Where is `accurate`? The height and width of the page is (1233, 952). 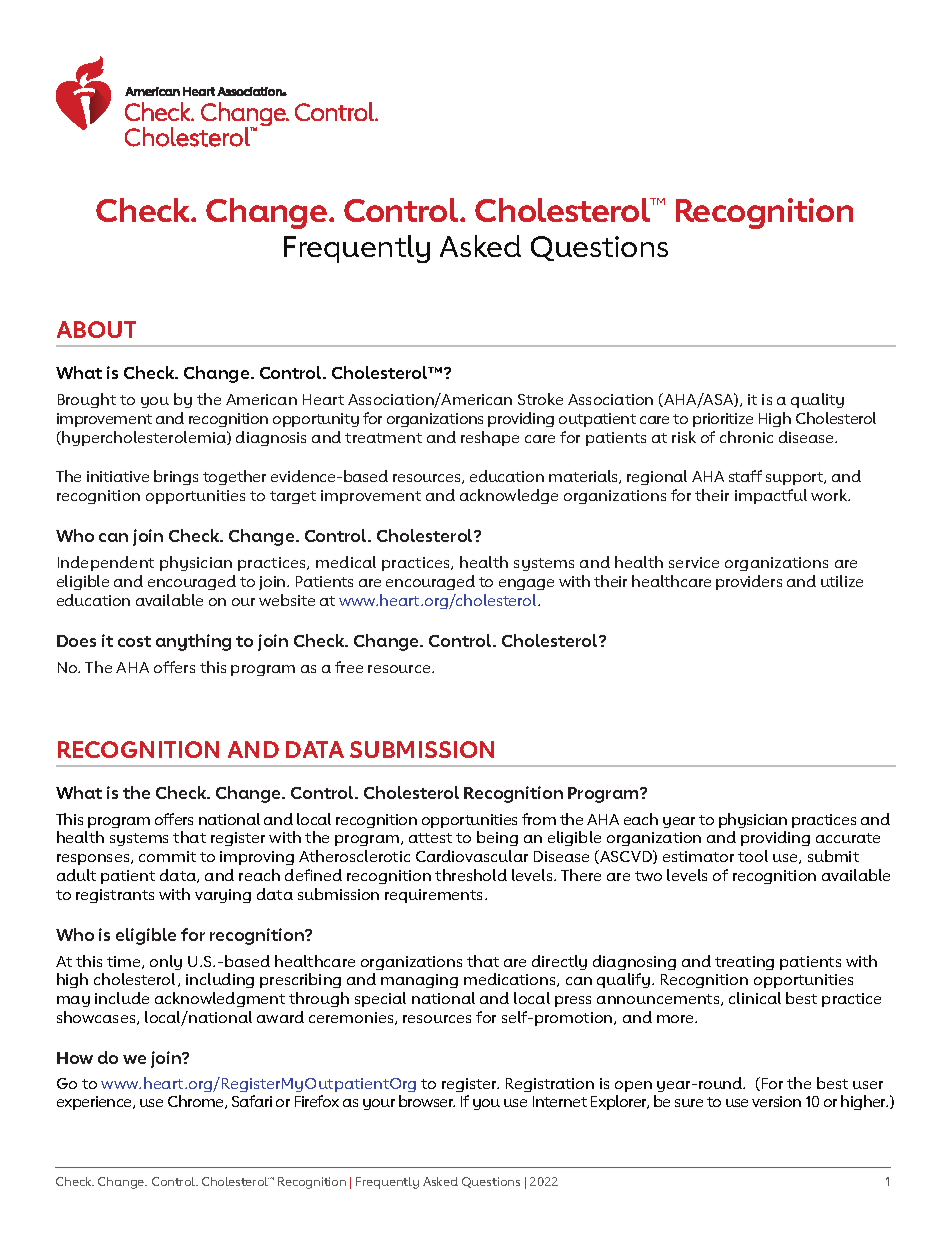
accurate is located at coordinates (848, 838).
